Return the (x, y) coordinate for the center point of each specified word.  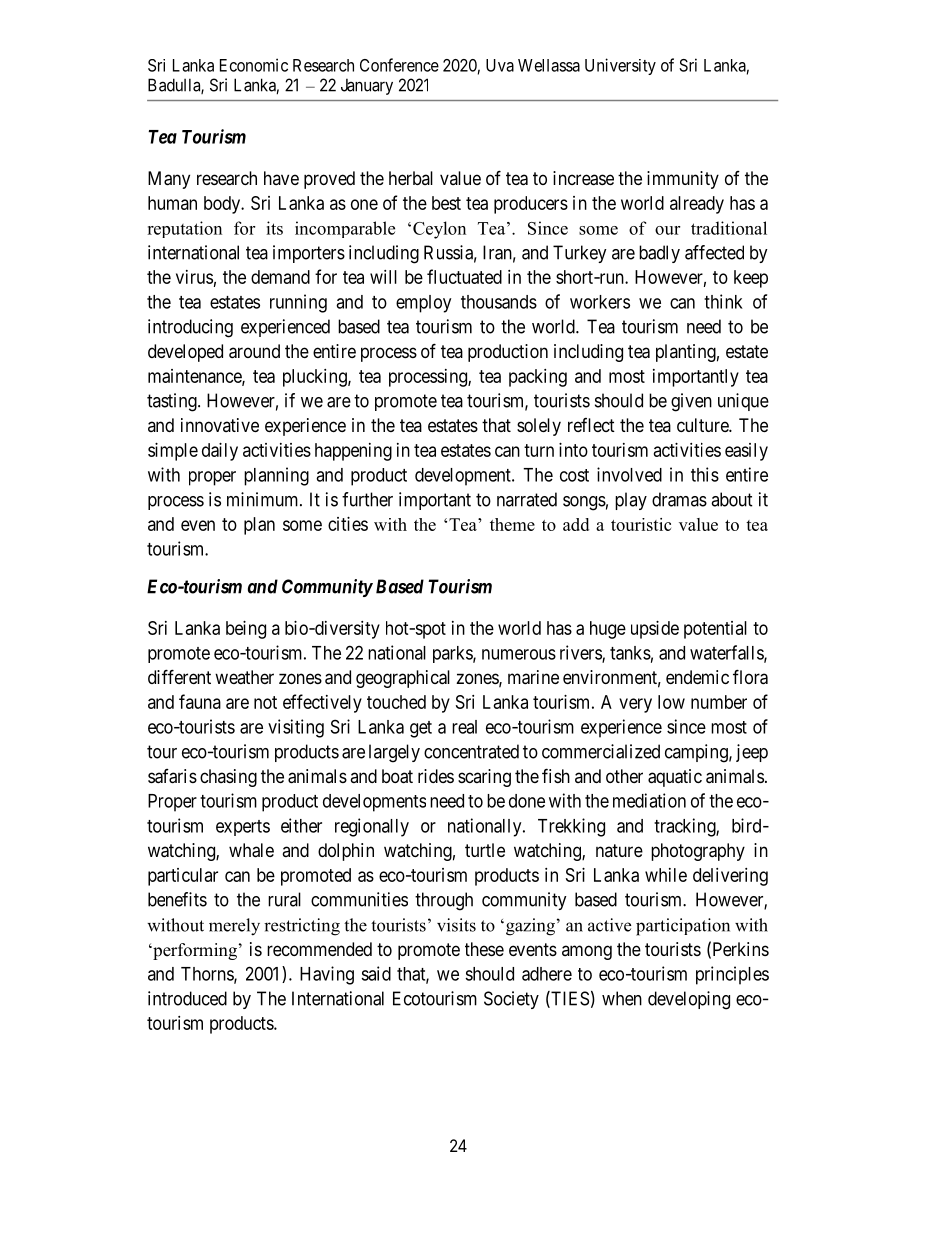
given (691, 402)
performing (194, 951)
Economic (254, 65)
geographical (403, 679)
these (484, 949)
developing (689, 1000)
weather (244, 677)
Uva (500, 65)
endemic (697, 677)
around (254, 351)
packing (538, 378)
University (620, 66)
